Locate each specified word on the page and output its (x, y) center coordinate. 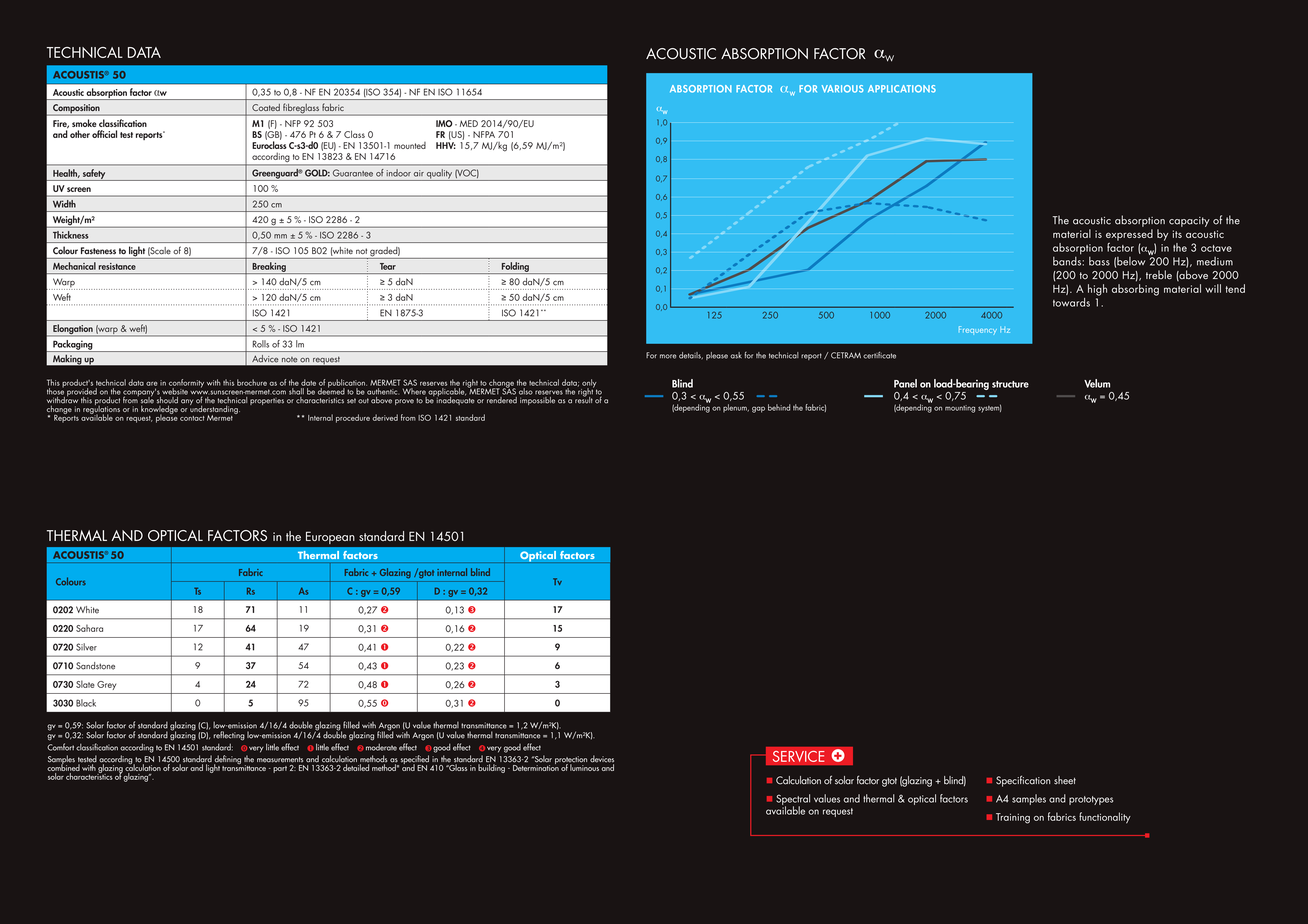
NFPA (484, 134)
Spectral (793, 800)
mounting (960, 409)
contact (192, 418)
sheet (1065, 780)
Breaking (269, 268)
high (1097, 290)
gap (758, 409)
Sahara (89, 628)
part (280, 769)
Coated (266, 107)
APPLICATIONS (902, 89)
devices (602, 760)
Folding (515, 268)
